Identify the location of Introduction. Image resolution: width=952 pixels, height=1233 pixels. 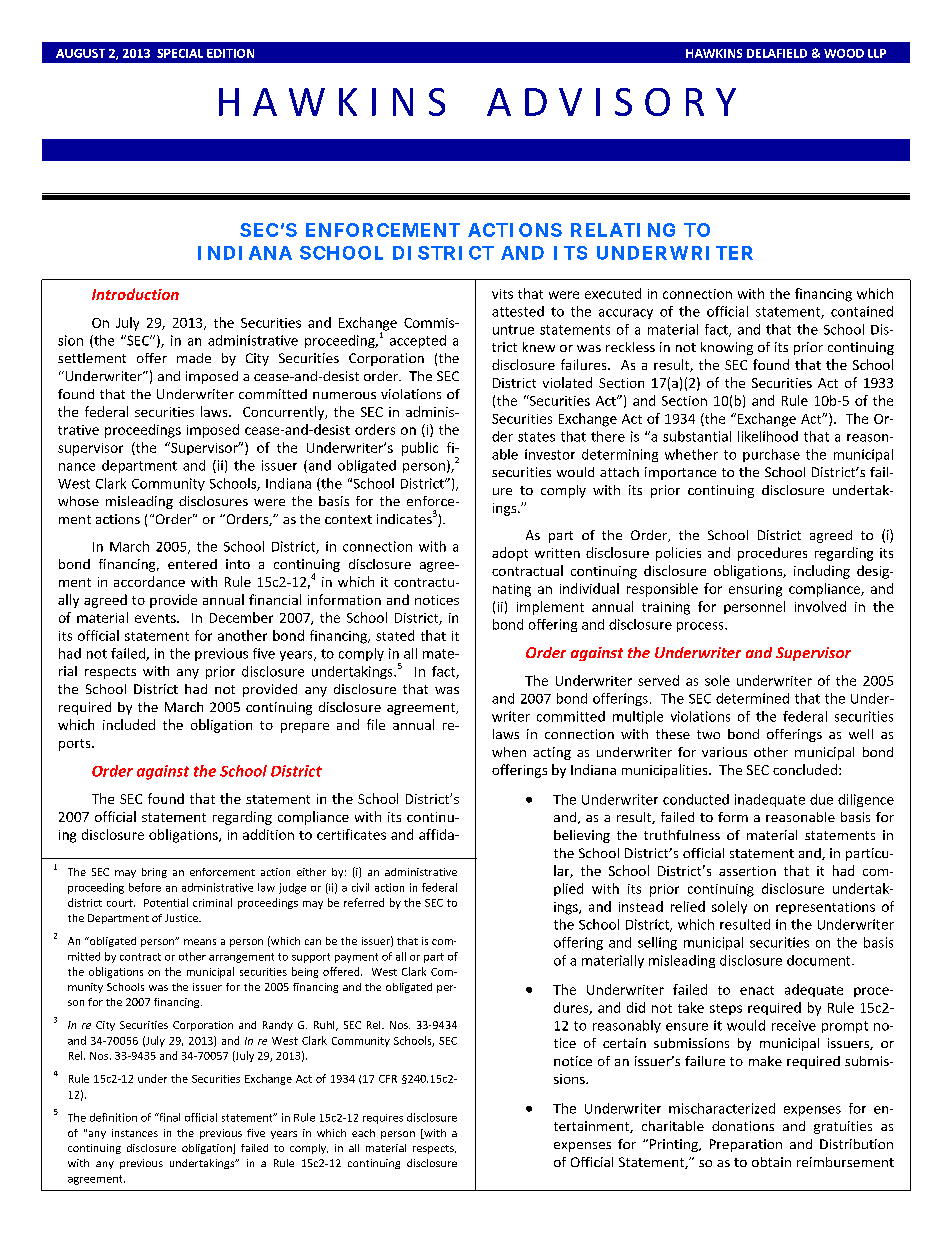
(135, 294).
